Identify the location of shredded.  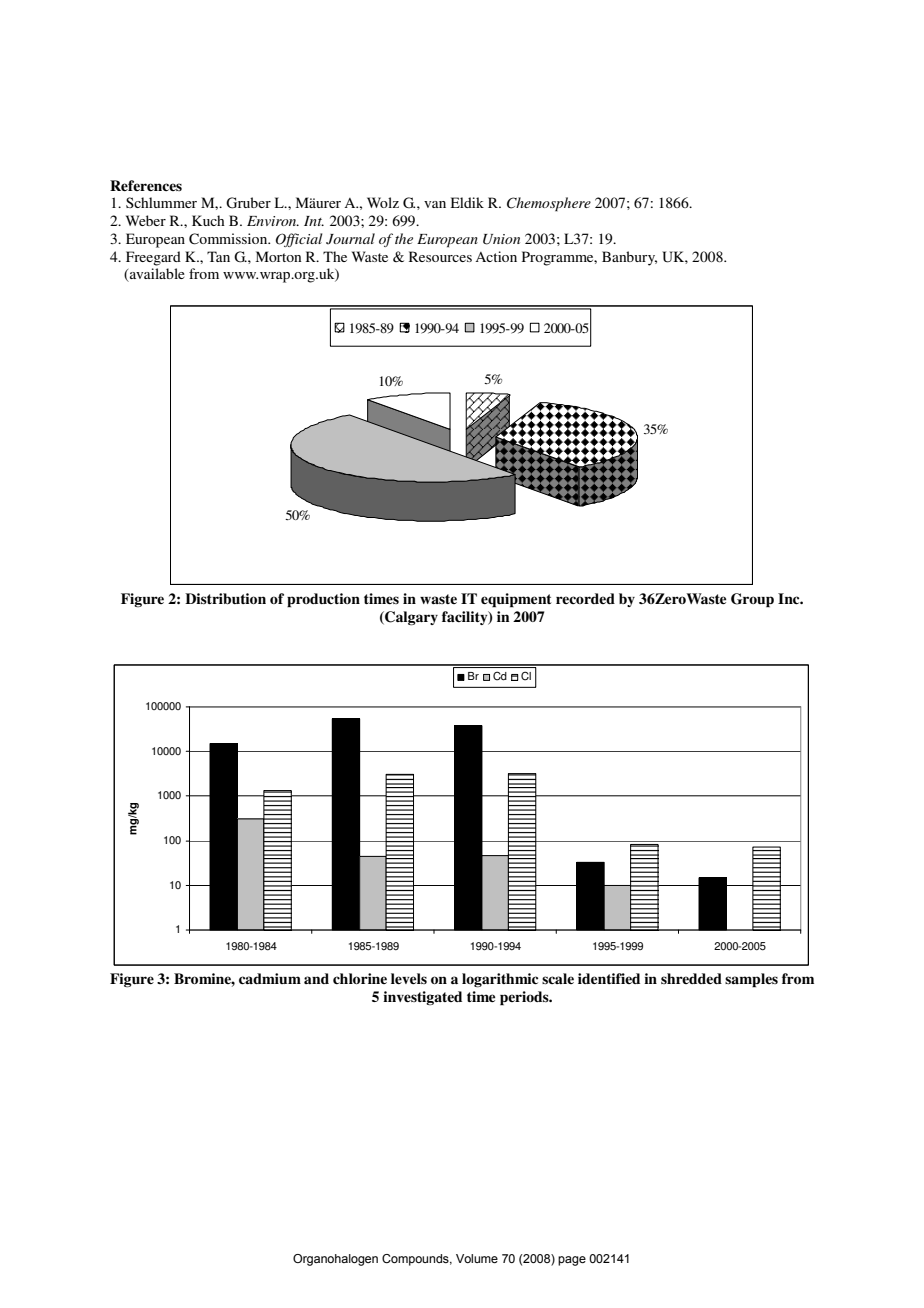
(691, 978).
